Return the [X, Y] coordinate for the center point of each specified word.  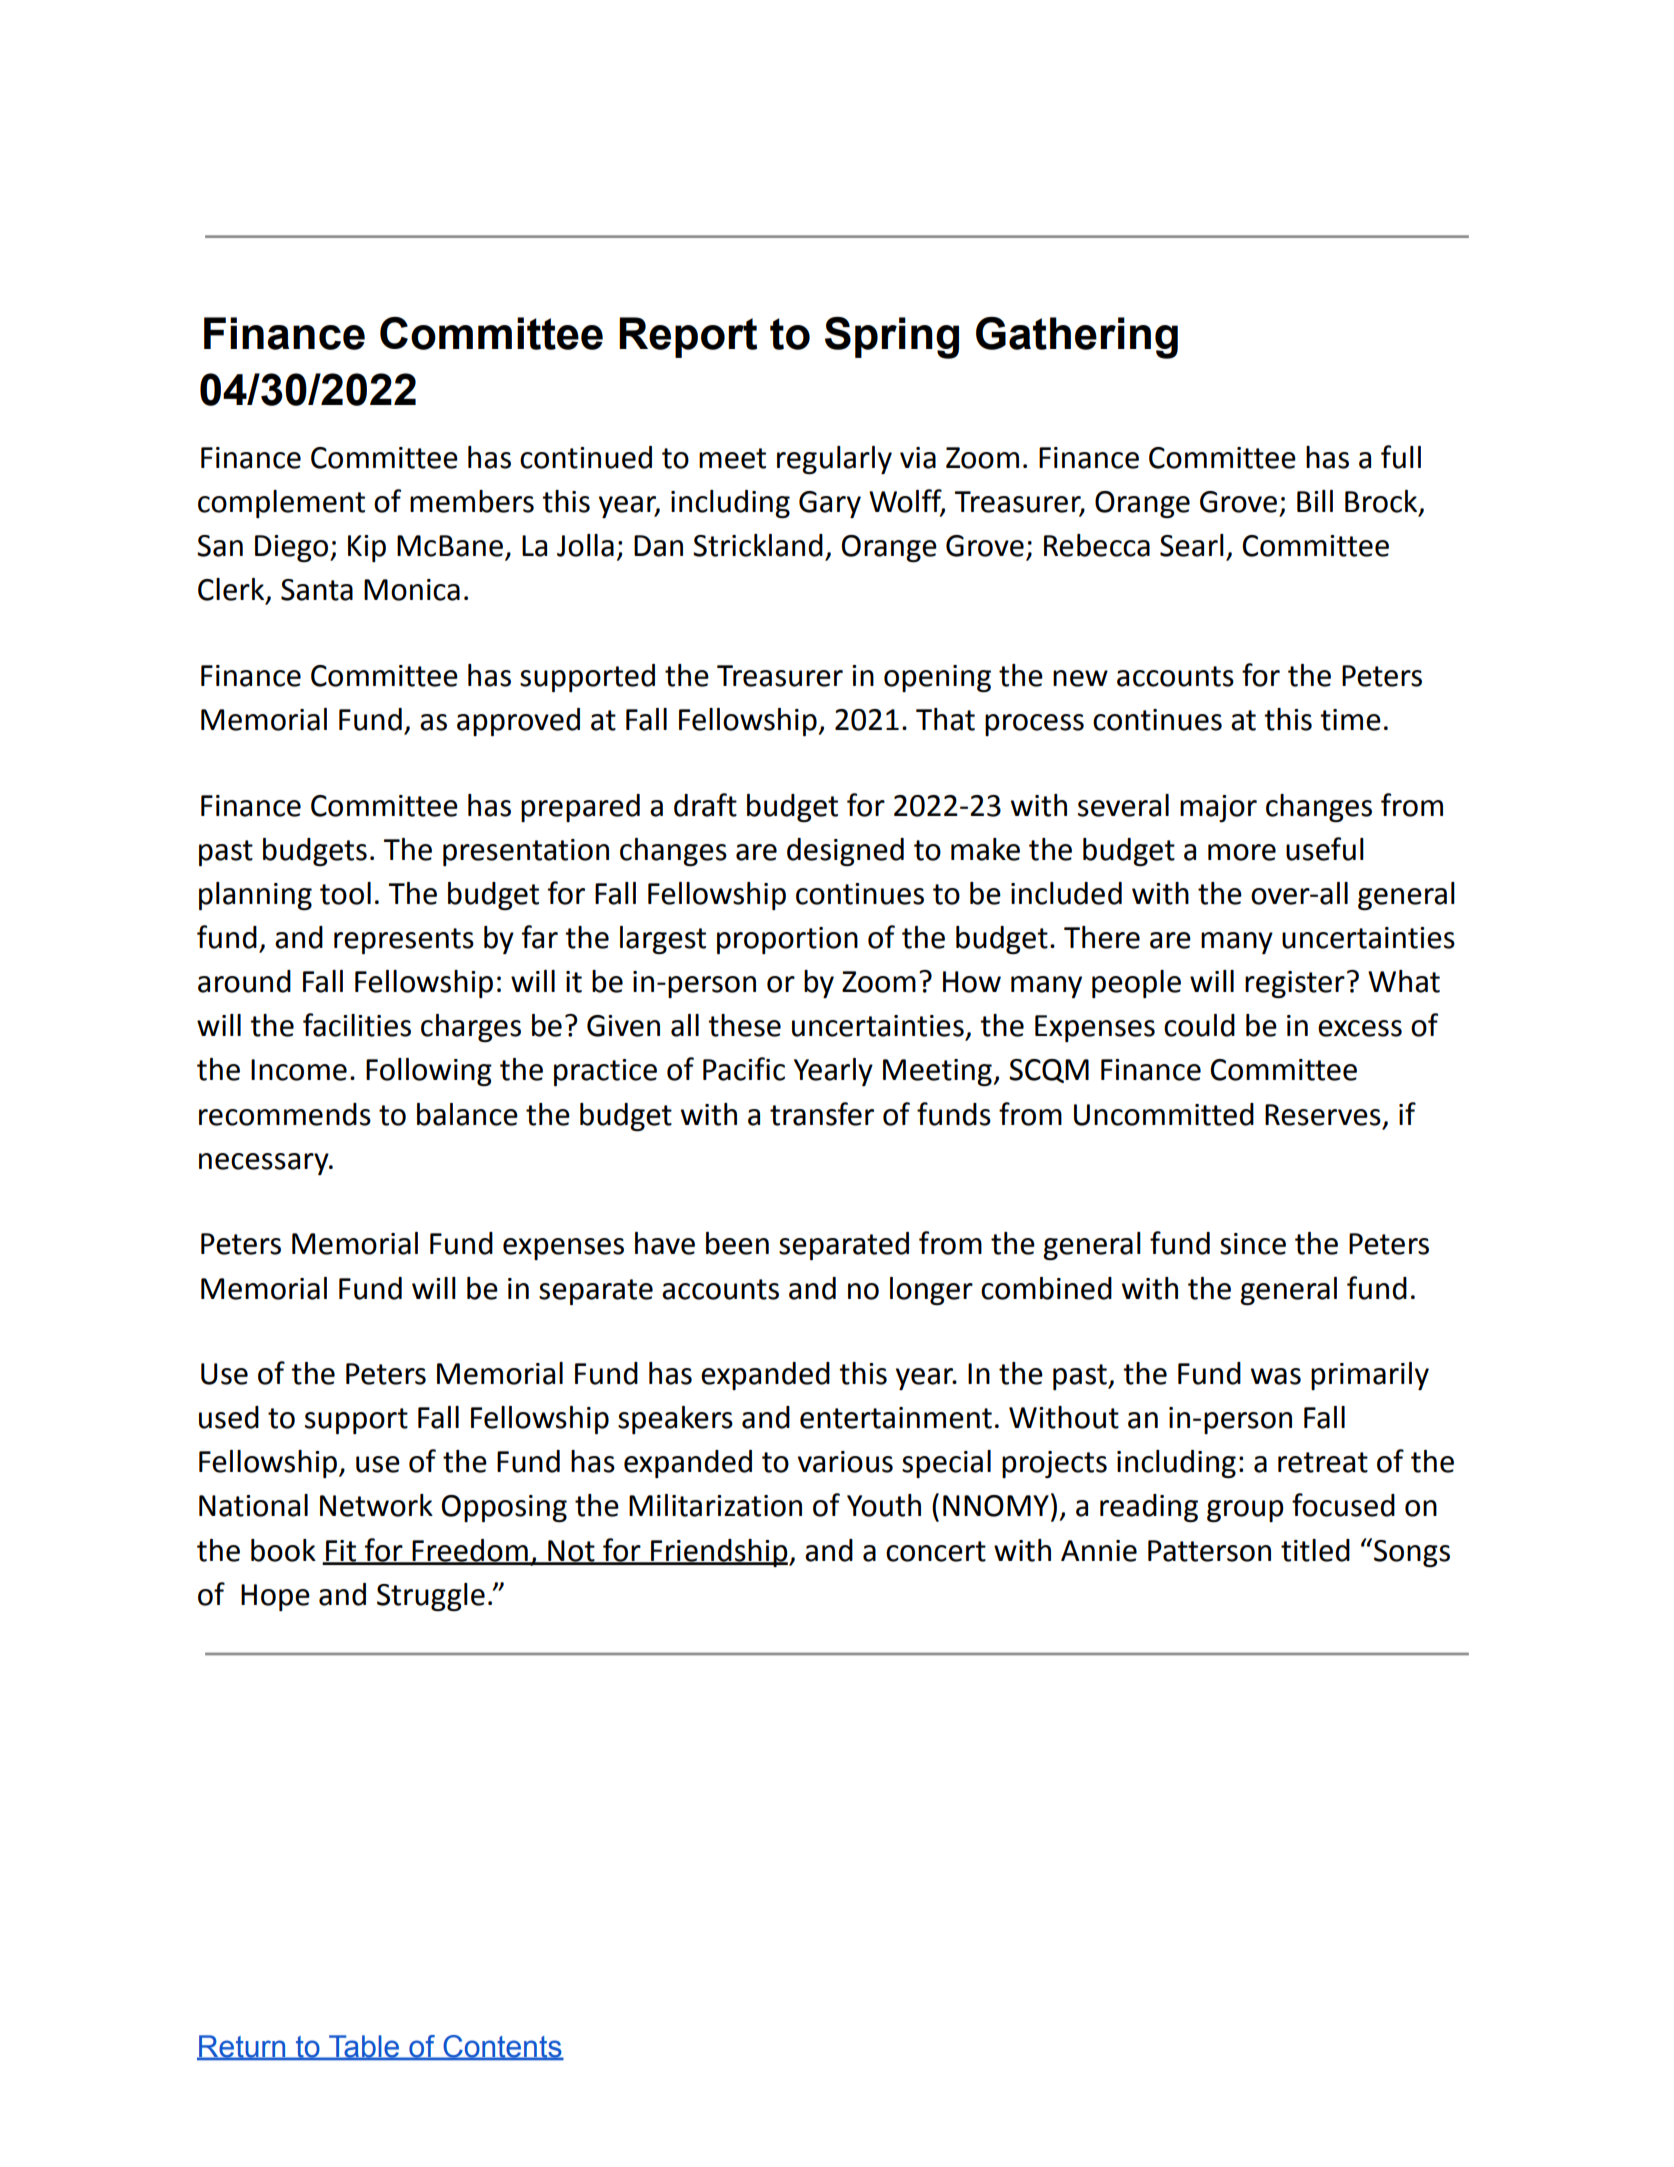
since [1253, 1244]
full [1401, 457]
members [472, 501]
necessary [265, 1164]
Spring [892, 338]
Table [364, 2047]
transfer [822, 1114]
